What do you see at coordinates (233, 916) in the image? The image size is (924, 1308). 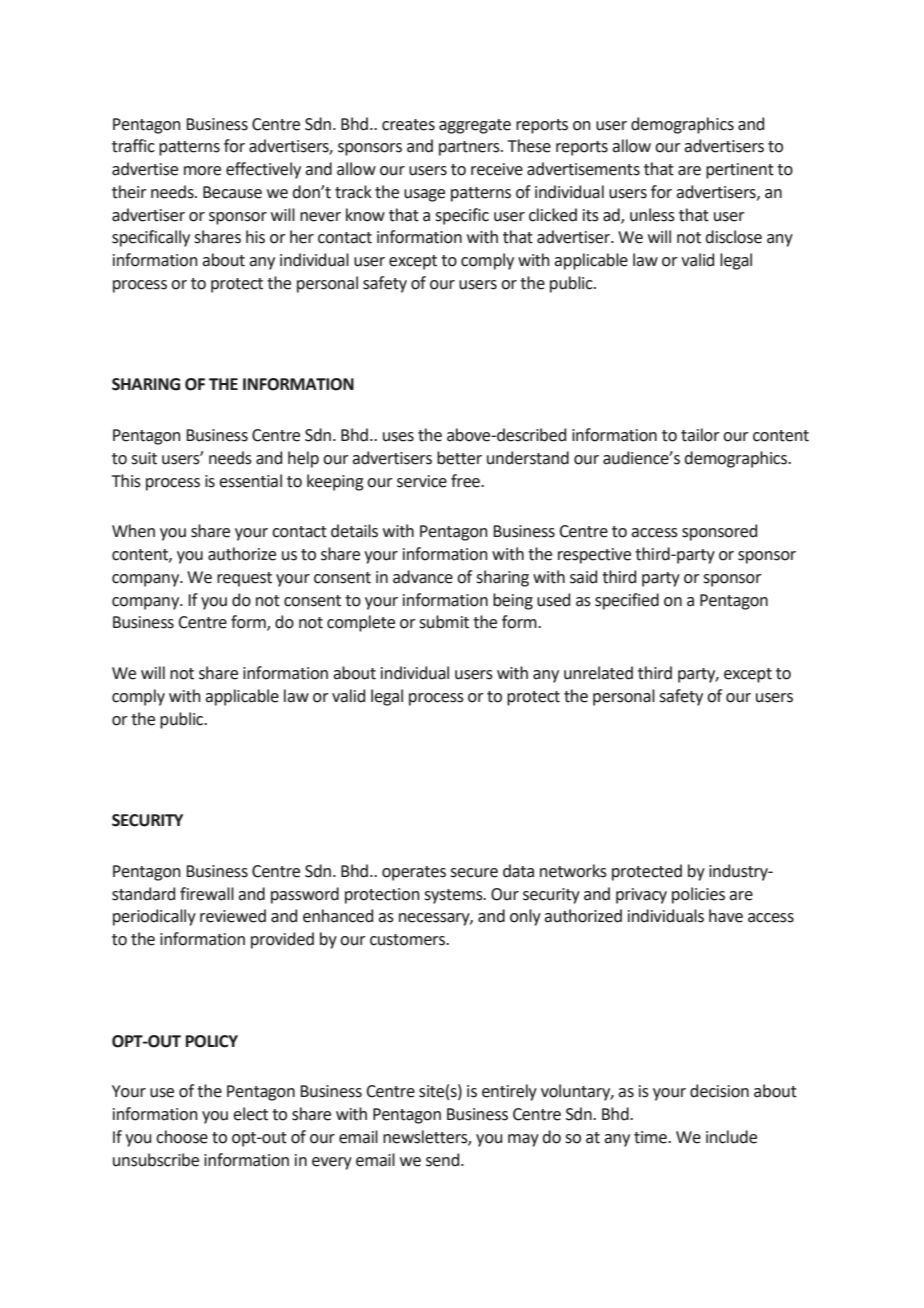 I see `reviewed` at bounding box center [233, 916].
